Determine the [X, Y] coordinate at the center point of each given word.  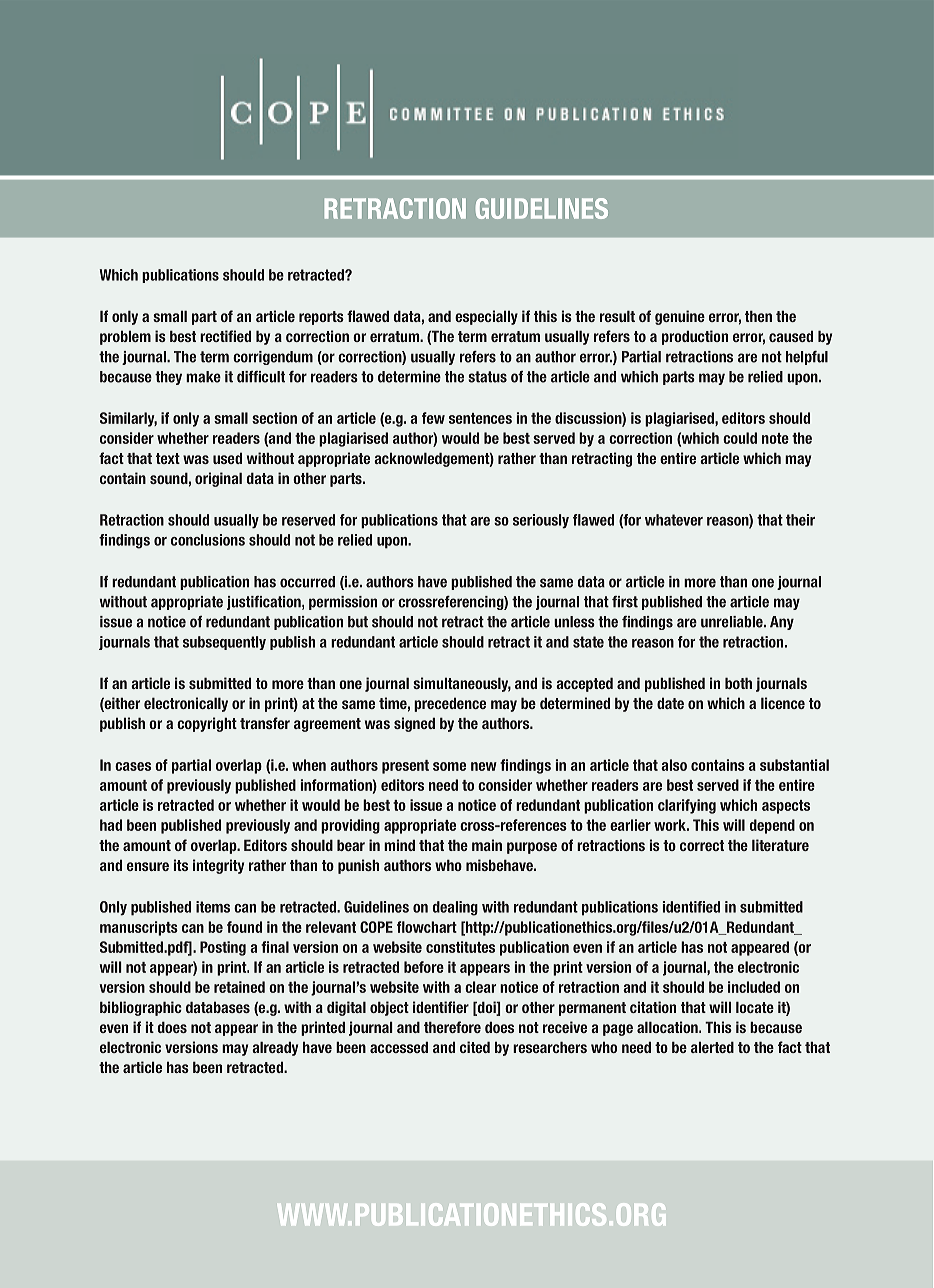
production [695, 337]
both [738, 683]
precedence [450, 704]
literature [780, 845]
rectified [225, 336]
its [181, 865]
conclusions [208, 540]
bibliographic [141, 1008]
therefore [452, 1027]
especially [486, 317]
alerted [712, 1047]
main [487, 845]
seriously [541, 521]
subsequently [224, 643]
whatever [674, 520]
